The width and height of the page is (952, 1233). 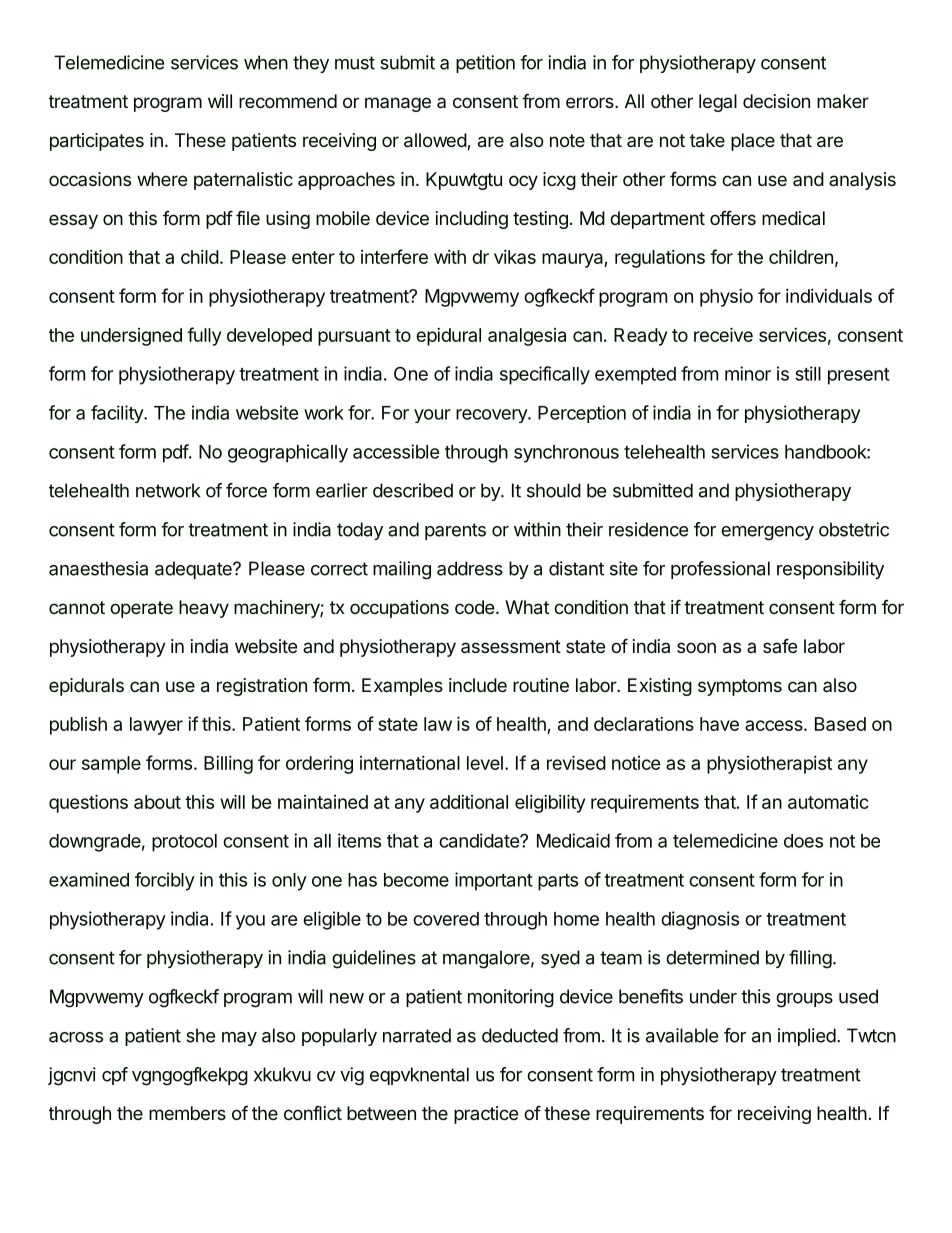 I want to click on have, so click(x=719, y=724).
